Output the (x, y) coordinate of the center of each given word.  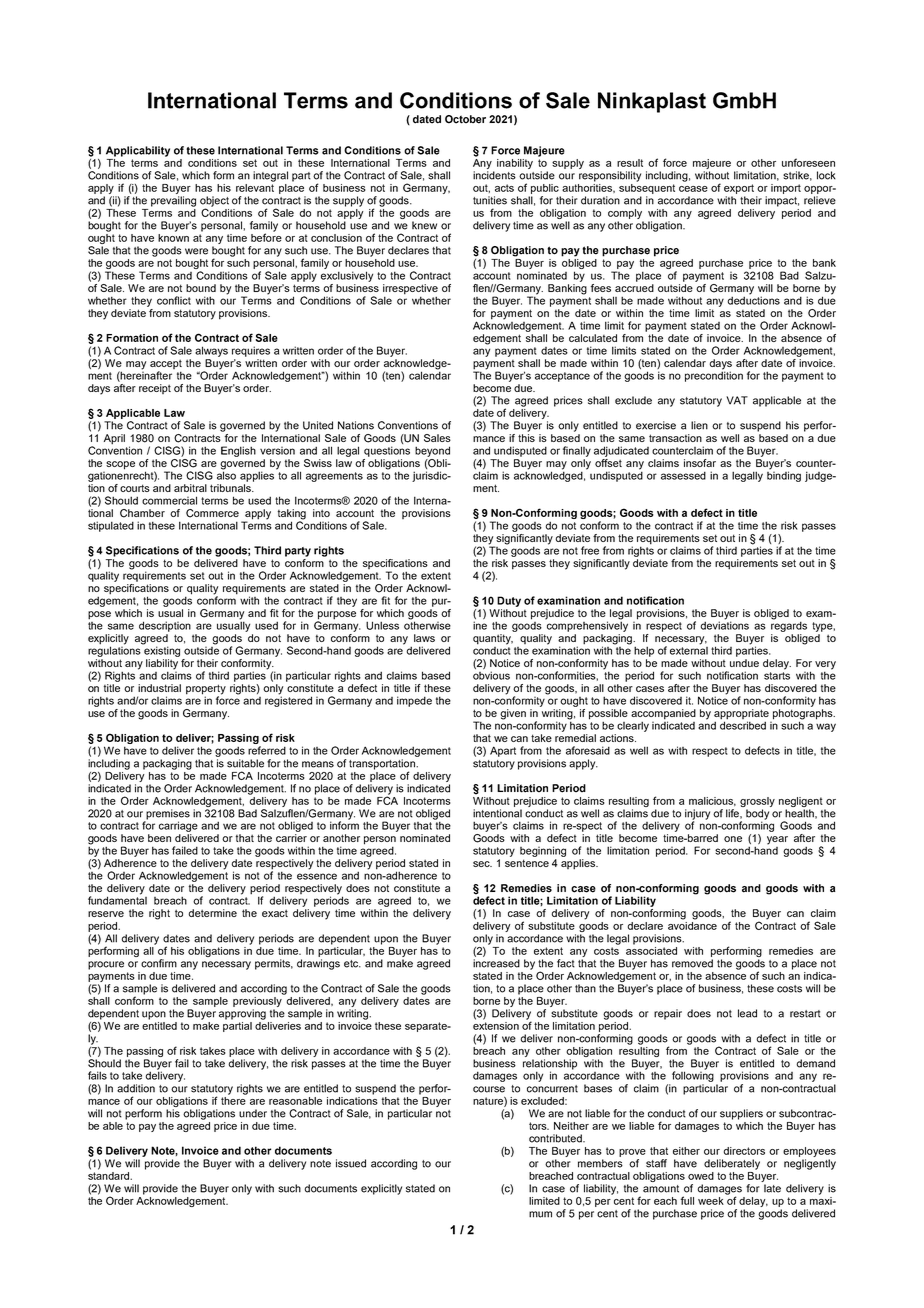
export (739, 189)
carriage (178, 826)
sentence (527, 863)
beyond (432, 451)
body (757, 815)
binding (784, 475)
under (253, 1113)
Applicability (138, 151)
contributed (556, 1138)
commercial (169, 500)
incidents (494, 175)
